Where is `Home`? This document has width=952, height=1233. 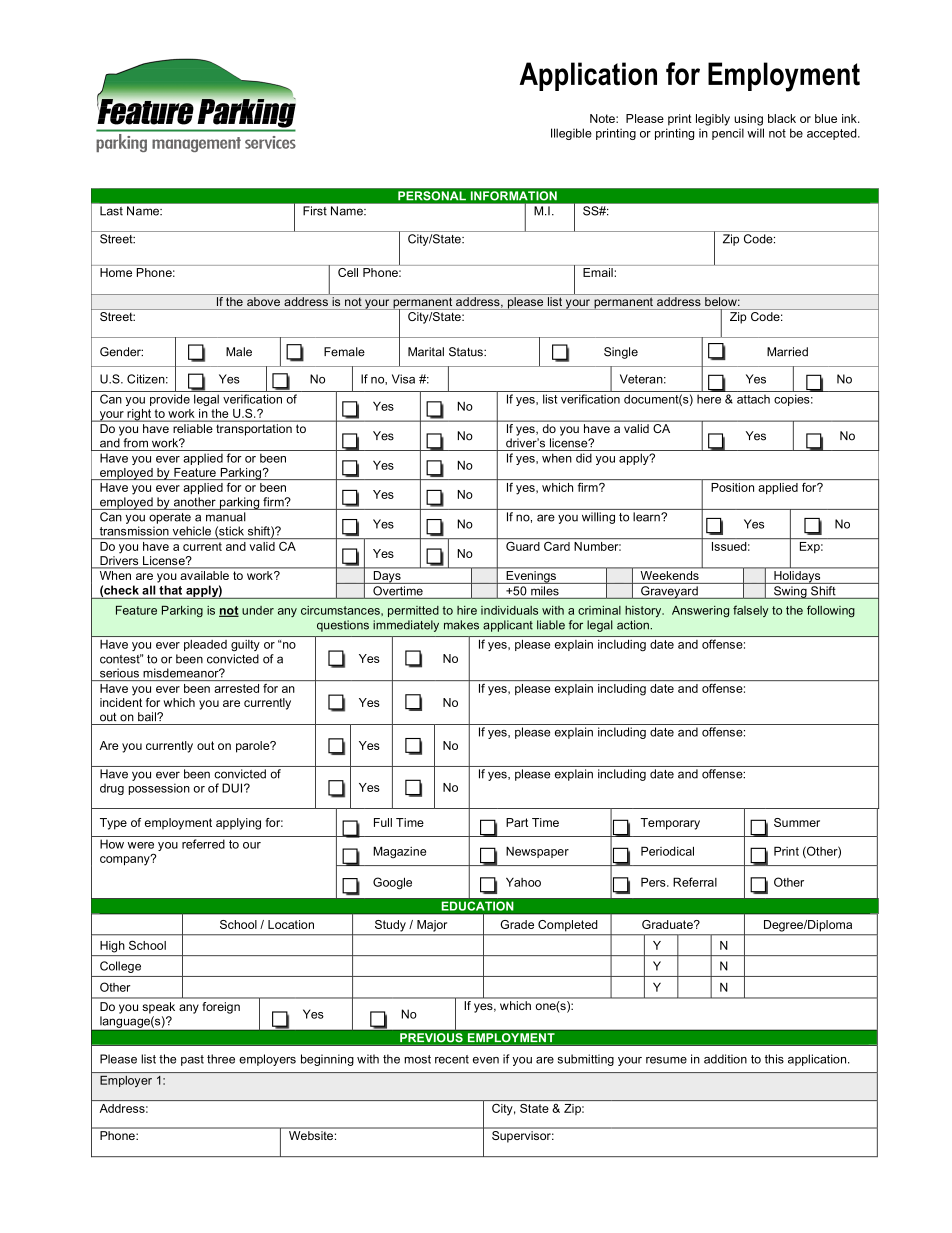 Home is located at coordinates (116, 272).
